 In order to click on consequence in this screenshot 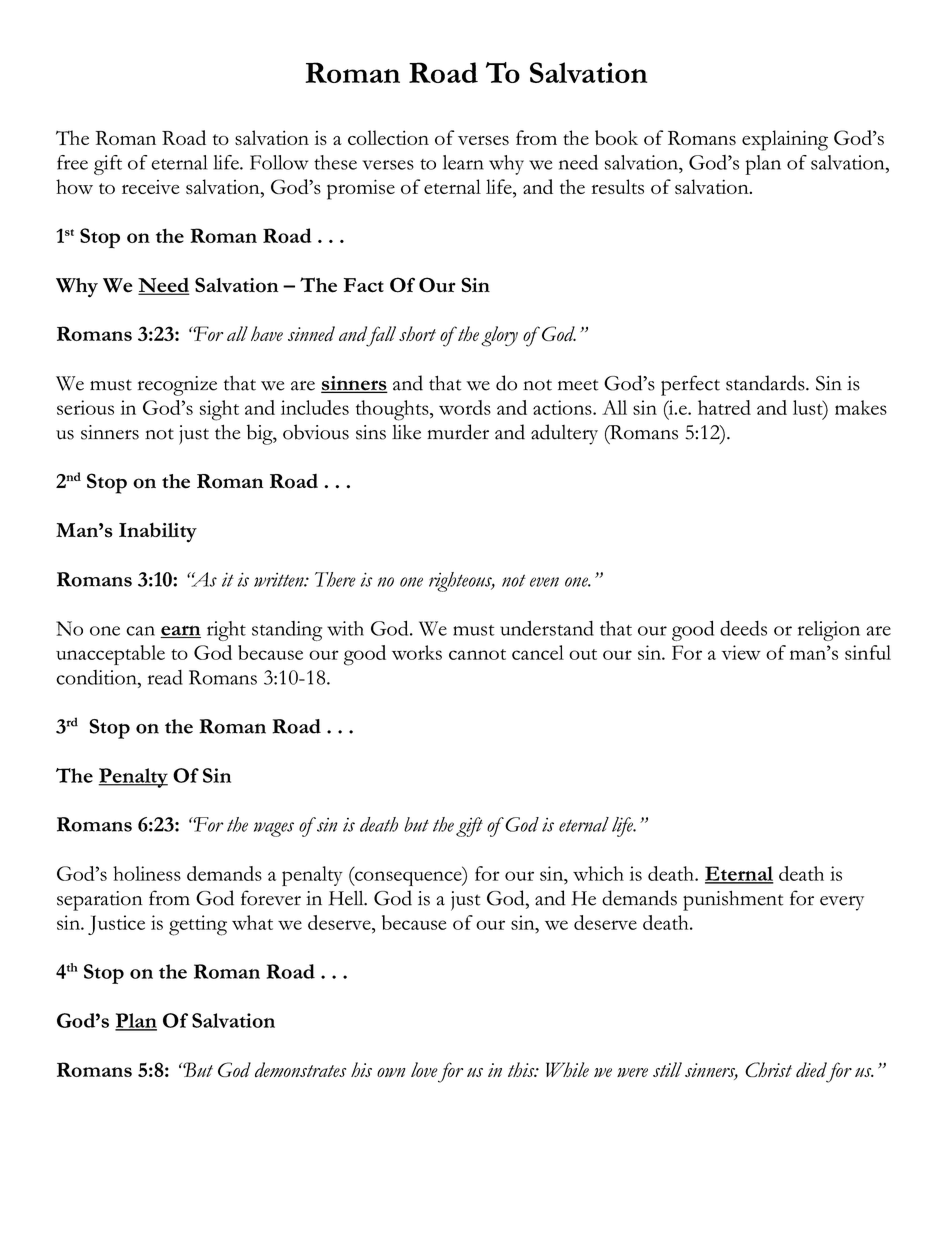, I will do `click(408, 878)`.
